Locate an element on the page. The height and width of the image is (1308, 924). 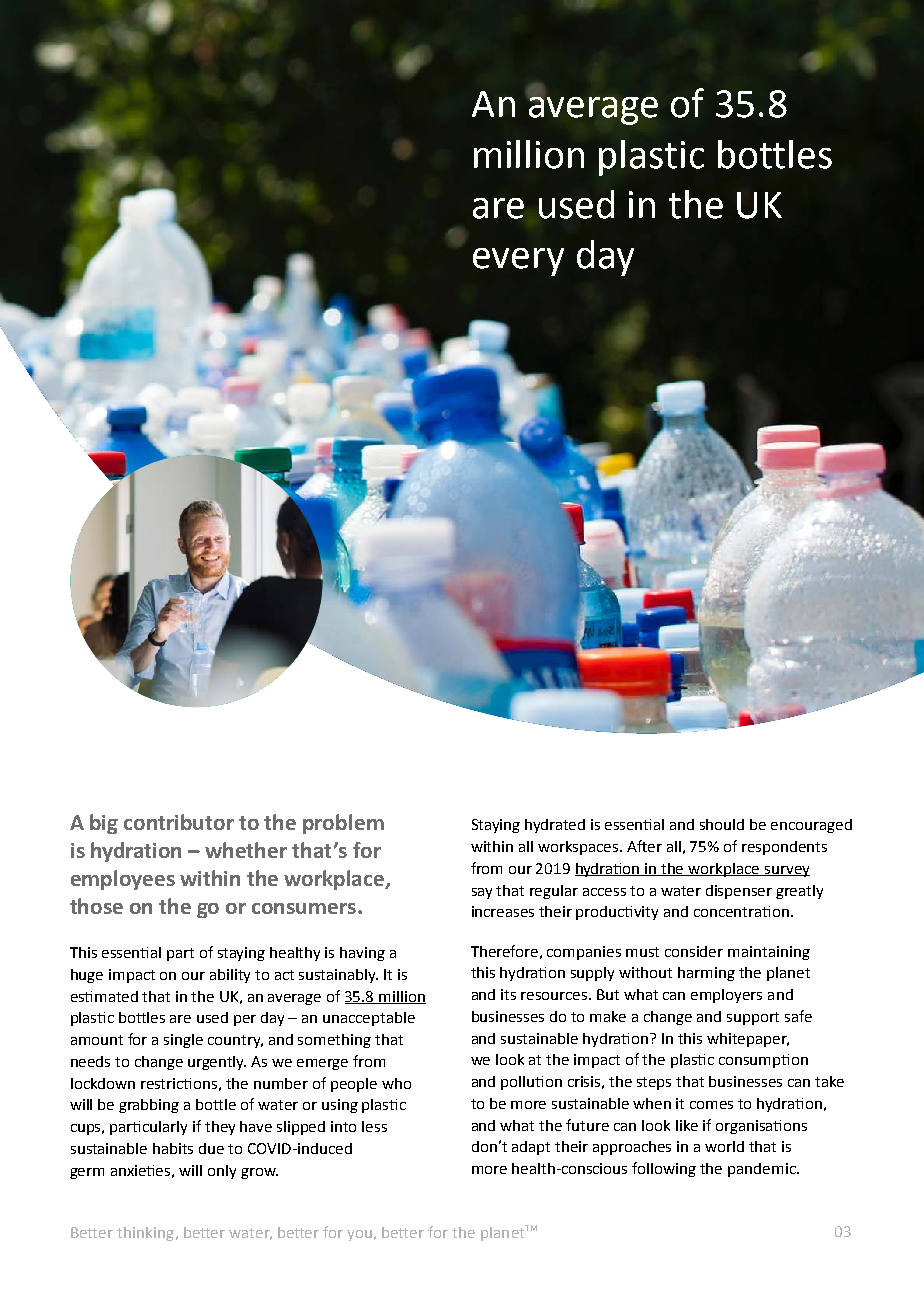
every is located at coordinates (518, 262).
